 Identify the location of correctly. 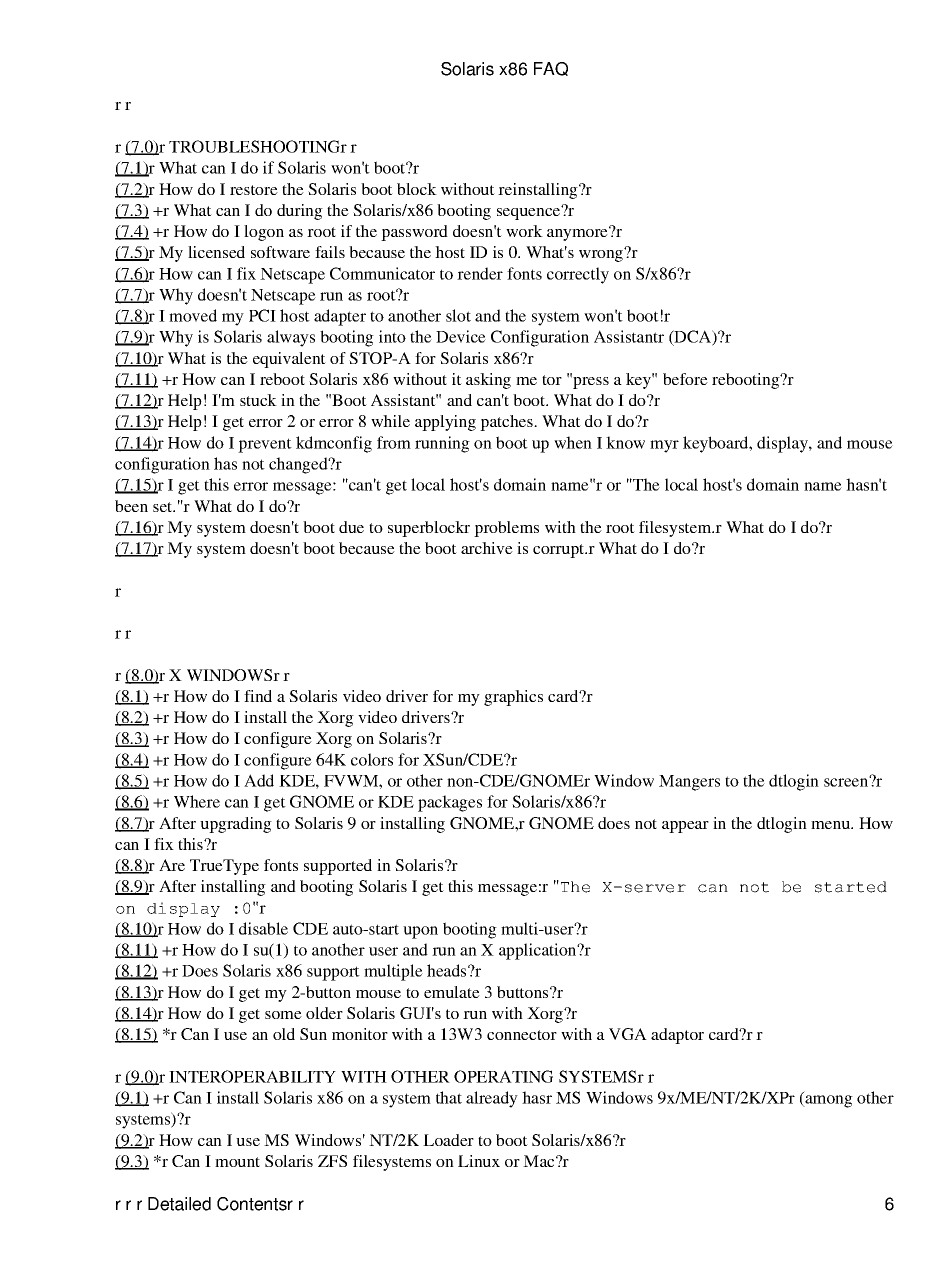
(578, 275).
